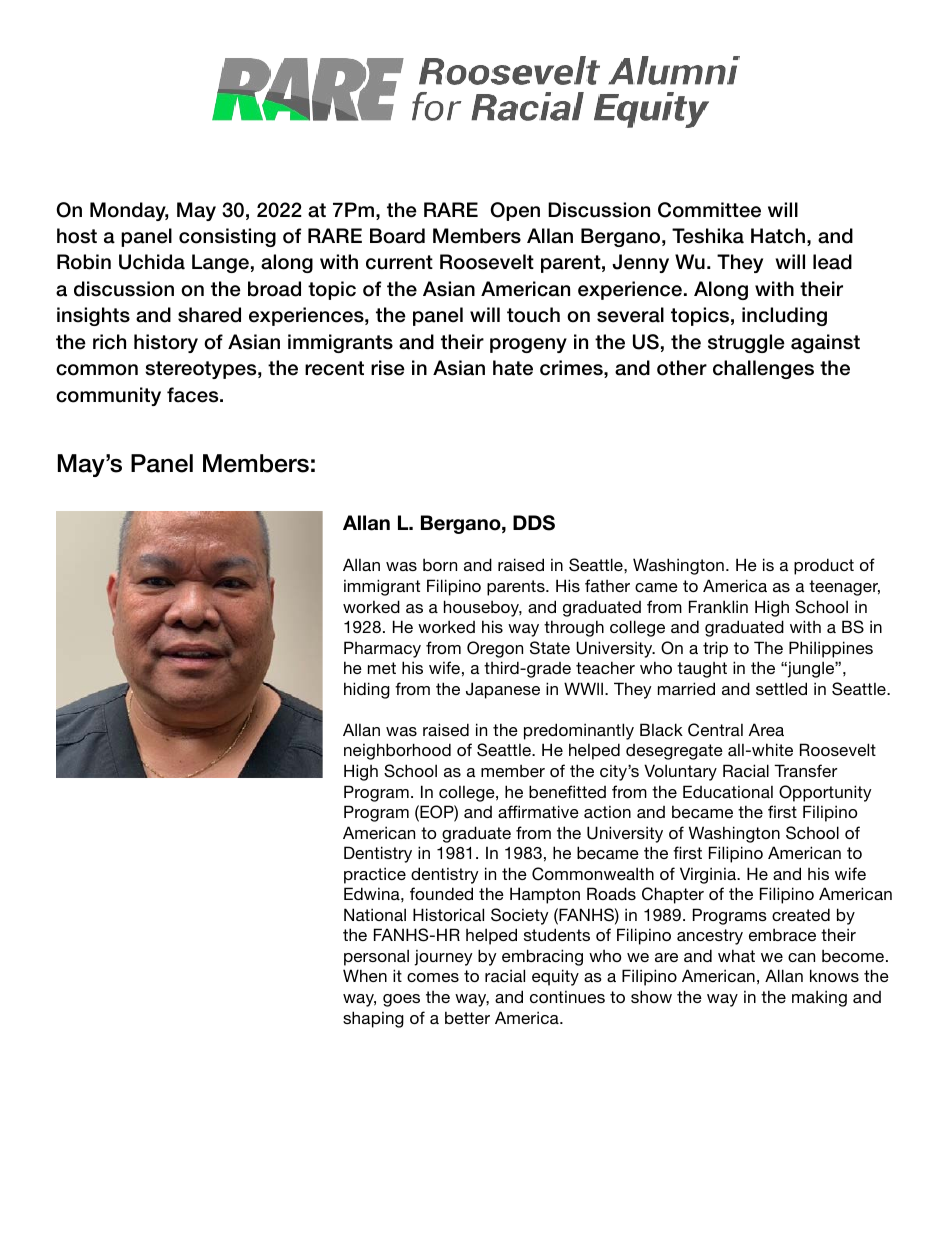  Describe the element at coordinates (515, 211) in the screenshot. I see `Open` at that location.
